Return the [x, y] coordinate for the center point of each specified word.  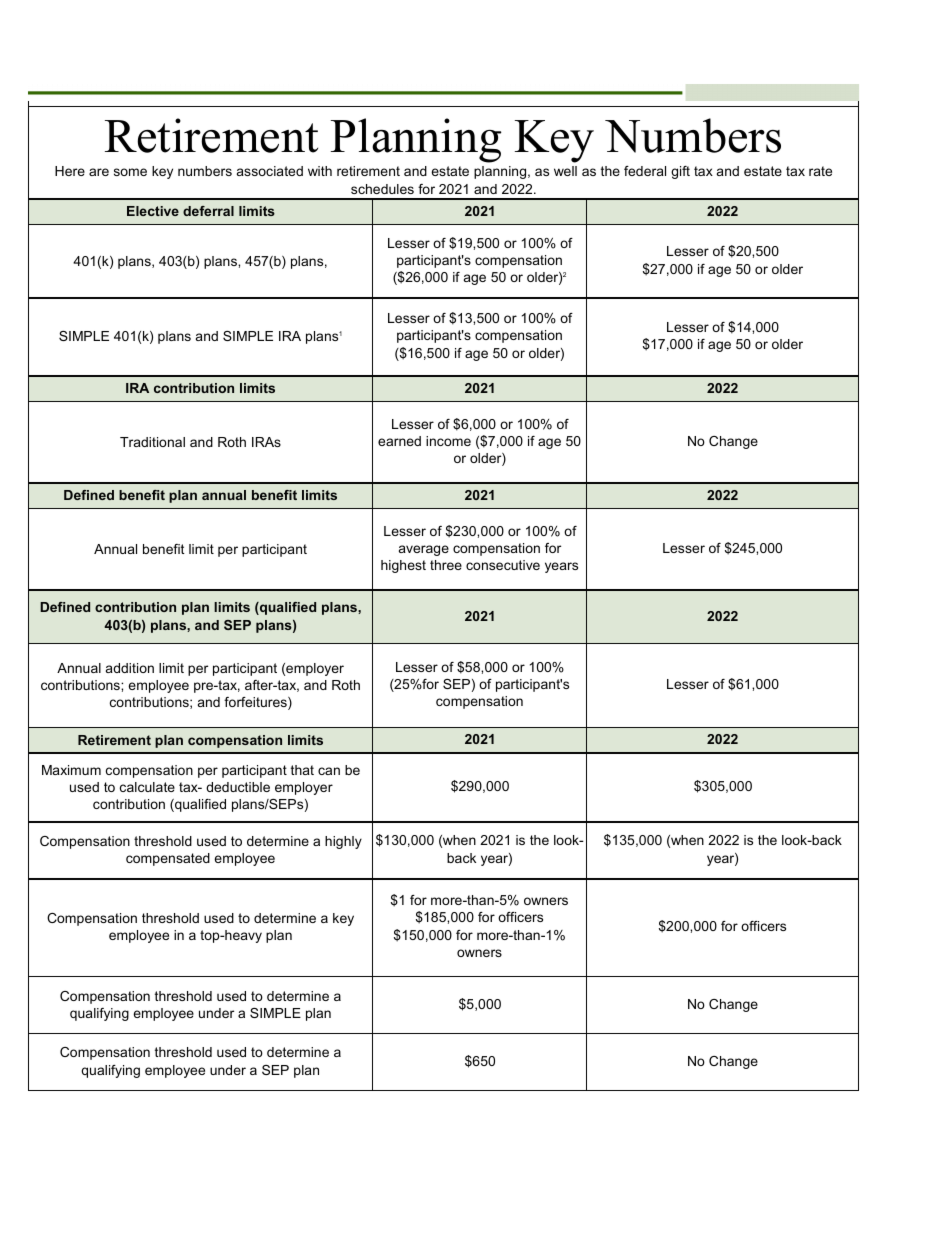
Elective [153, 211]
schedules [382, 189]
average [424, 550]
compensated [168, 859]
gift [680, 172]
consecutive [503, 565]
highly [343, 842]
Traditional [152, 442]
